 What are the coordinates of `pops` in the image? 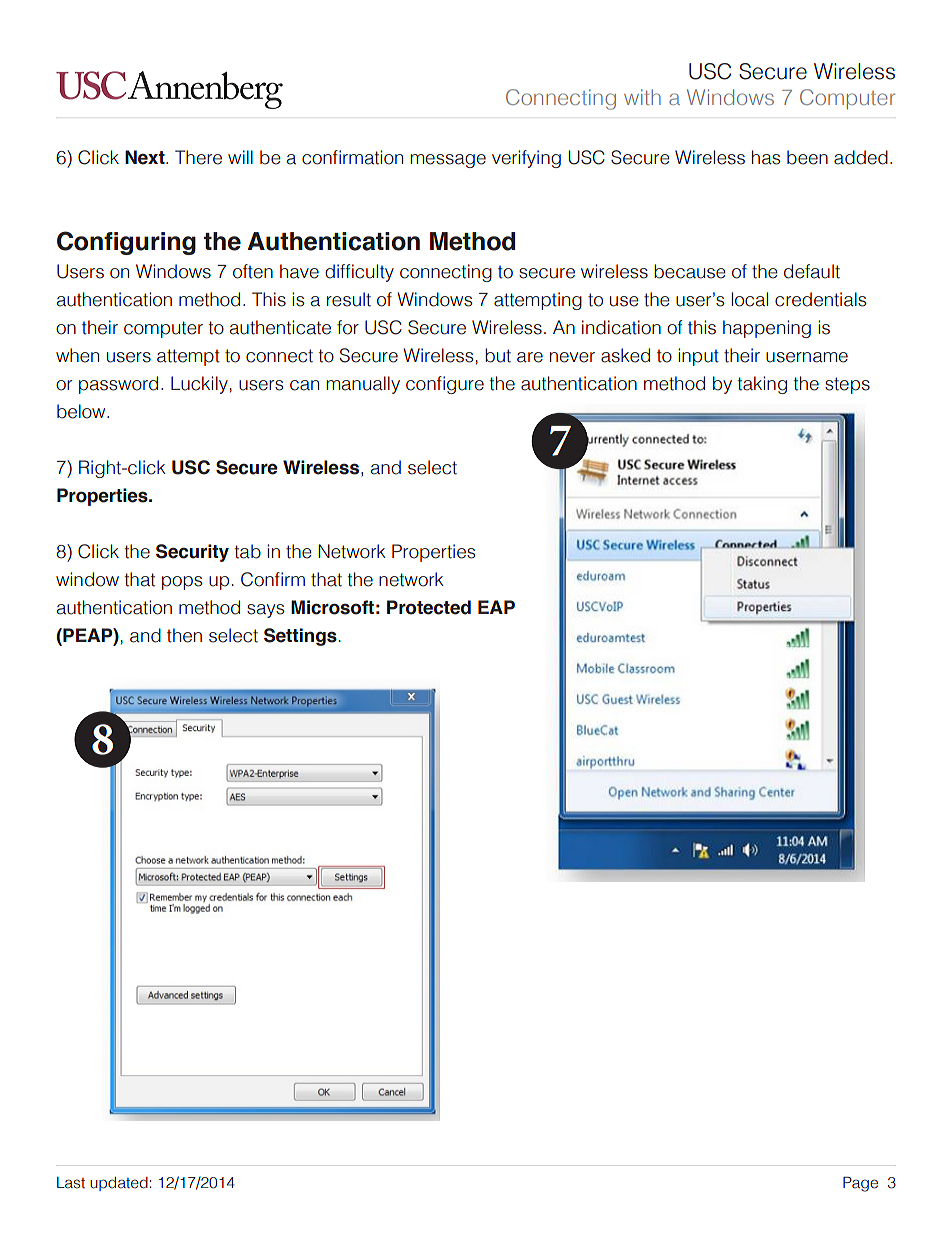 It's located at (182, 583).
